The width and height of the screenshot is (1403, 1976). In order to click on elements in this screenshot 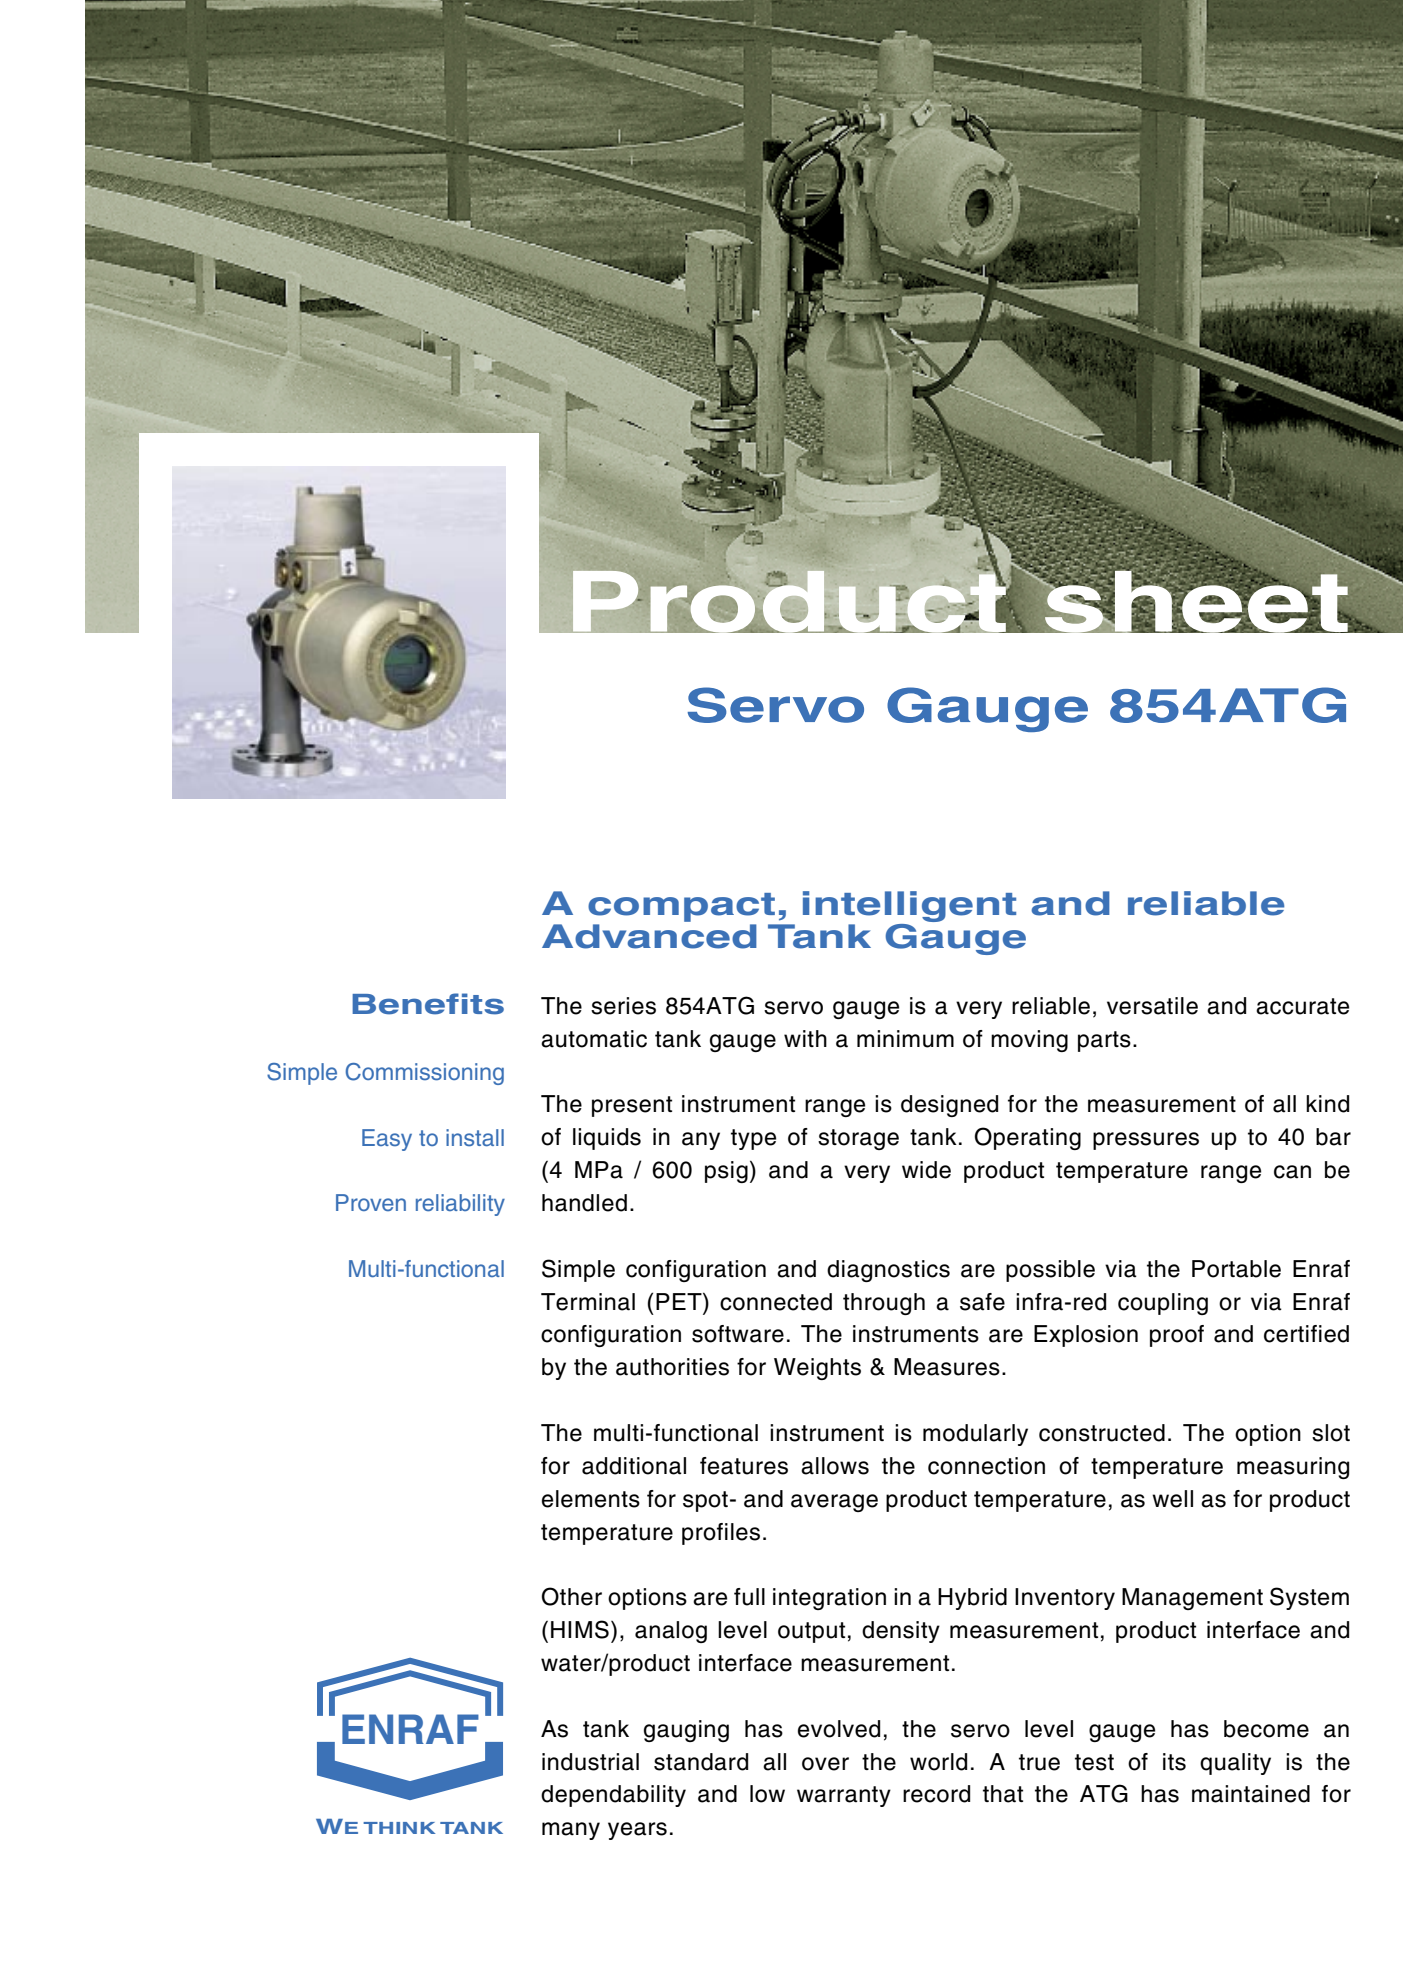, I will do `click(591, 1499)`.
